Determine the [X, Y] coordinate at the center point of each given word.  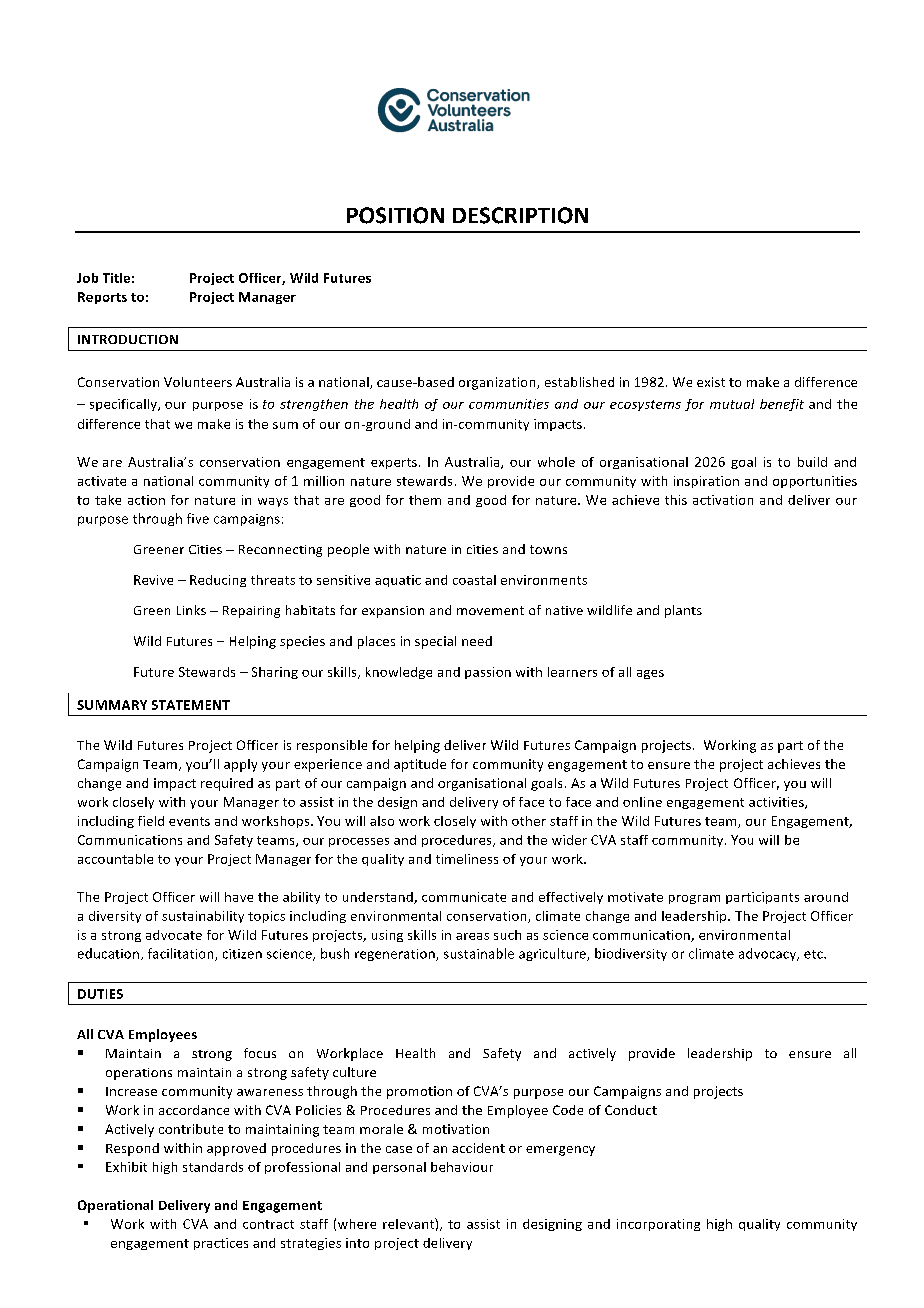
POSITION [395, 215]
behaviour [462, 1167]
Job [87, 278]
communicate [464, 897]
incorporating [658, 1225]
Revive [153, 580]
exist [711, 382]
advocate [174, 935]
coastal [474, 580]
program [694, 899]
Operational [115, 1206]
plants [683, 611]
